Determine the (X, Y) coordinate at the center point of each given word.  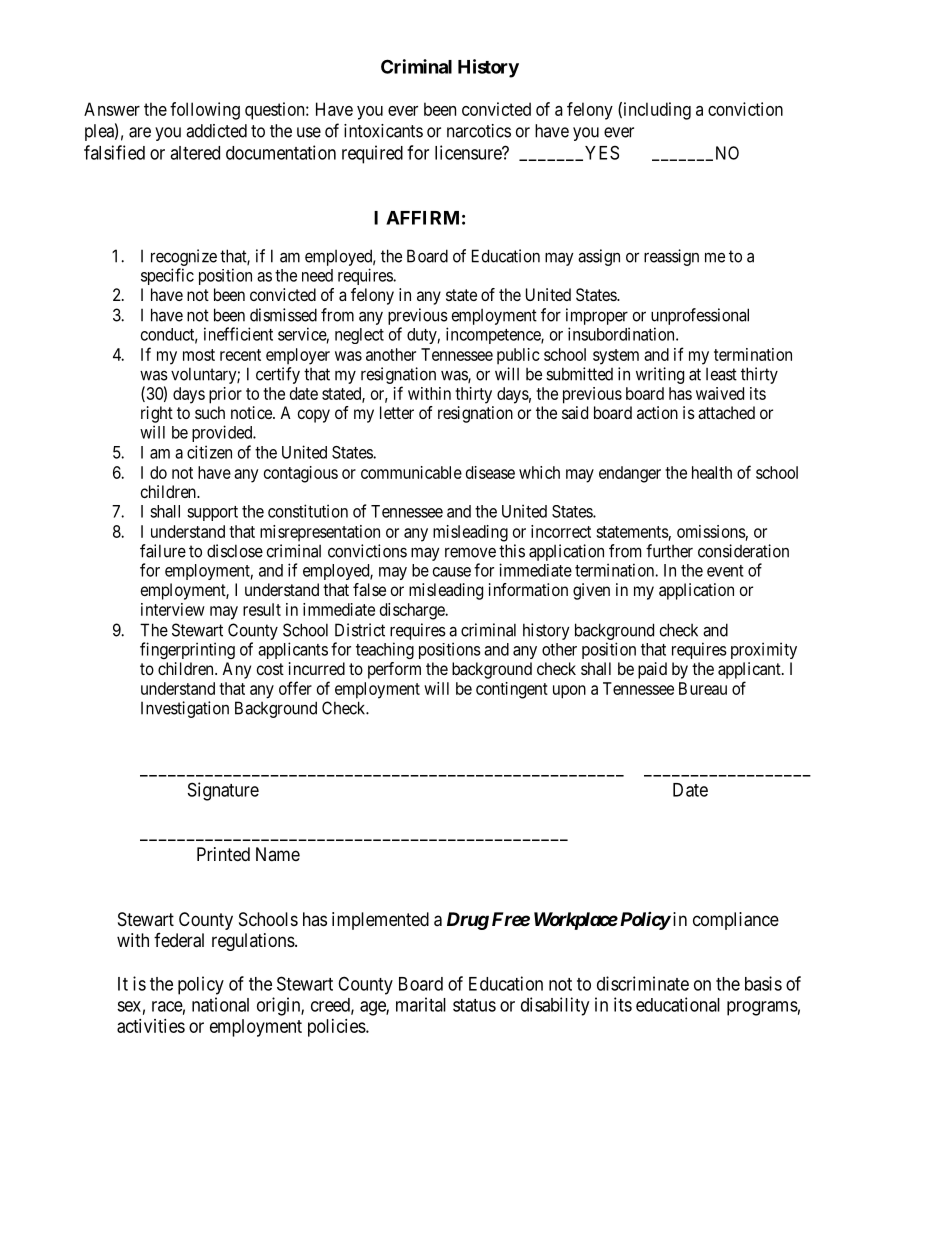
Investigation (185, 709)
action (657, 412)
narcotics (479, 131)
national (220, 1004)
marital (421, 1004)
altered (195, 153)
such (210, 412)
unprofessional (700, 318)
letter (397, 412)
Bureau (703, 688)
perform (394, 670)
